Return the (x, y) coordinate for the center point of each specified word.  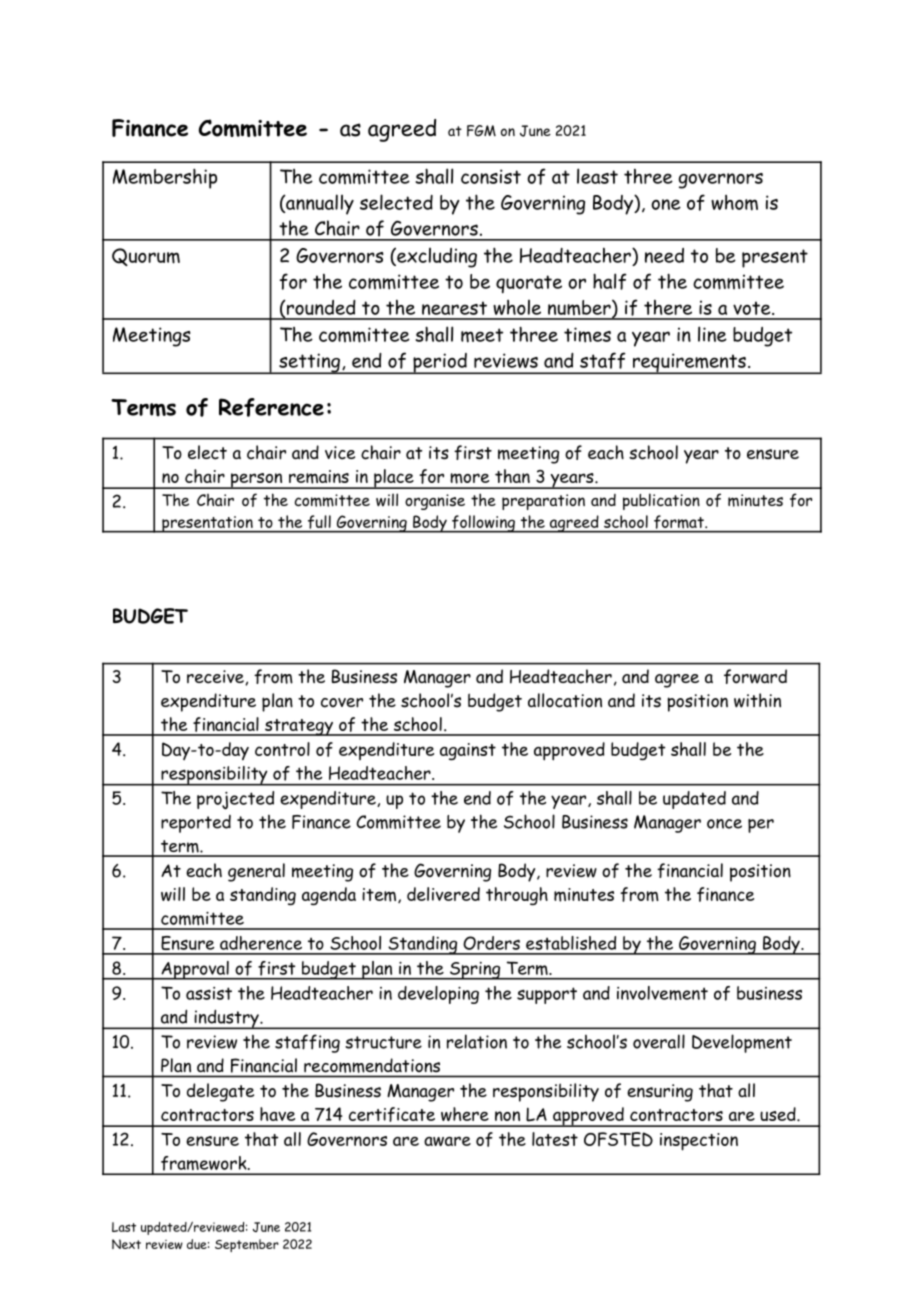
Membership (165, 178)
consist (491, 176)
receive (216, 677)
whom (734, 203)
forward (755, 676)
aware (447, 1141)
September (247, 1245)
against (468, 751)
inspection (699, 1142)
